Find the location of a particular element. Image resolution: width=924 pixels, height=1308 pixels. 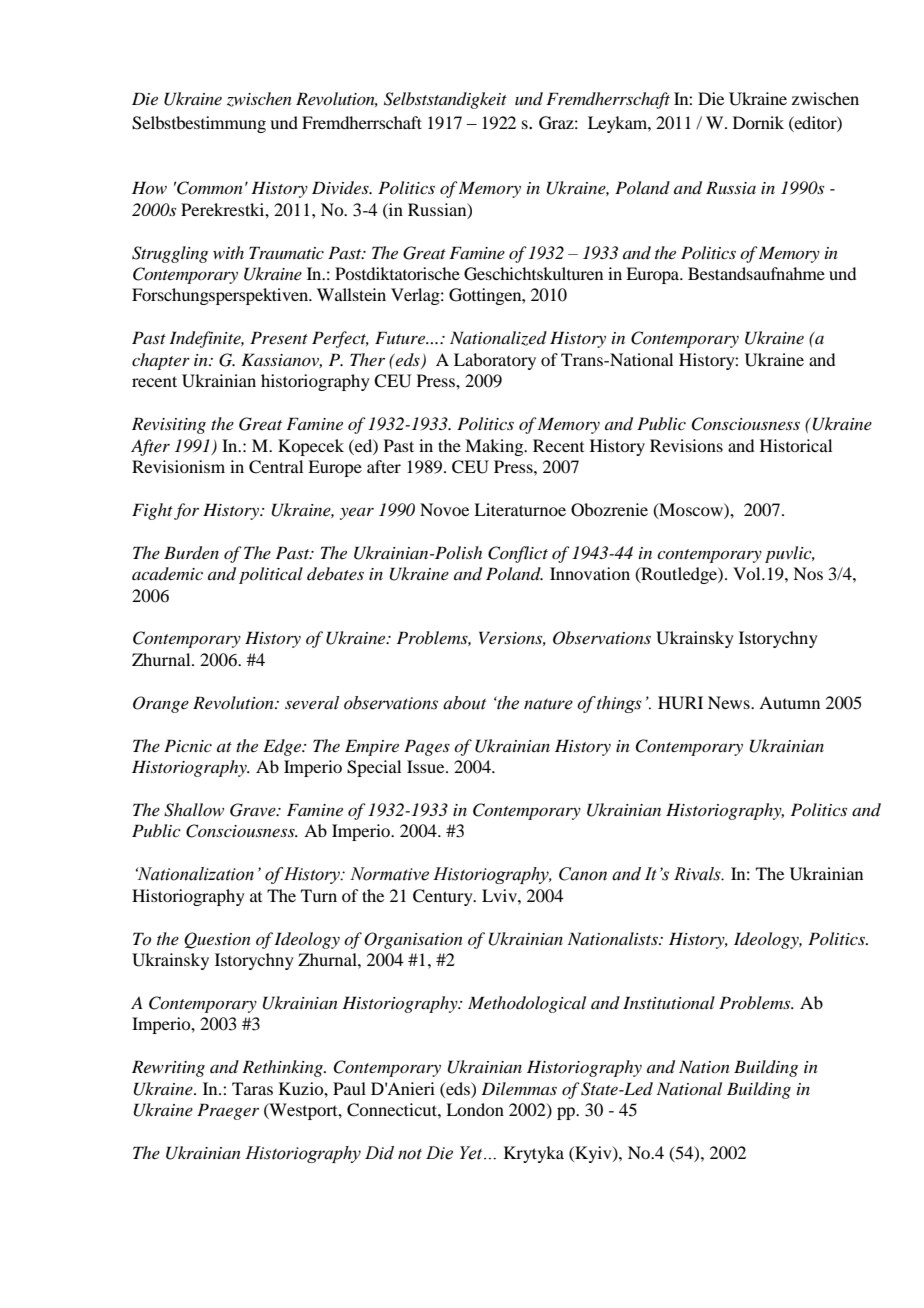

Divides is located at coordinates (341, 187).
